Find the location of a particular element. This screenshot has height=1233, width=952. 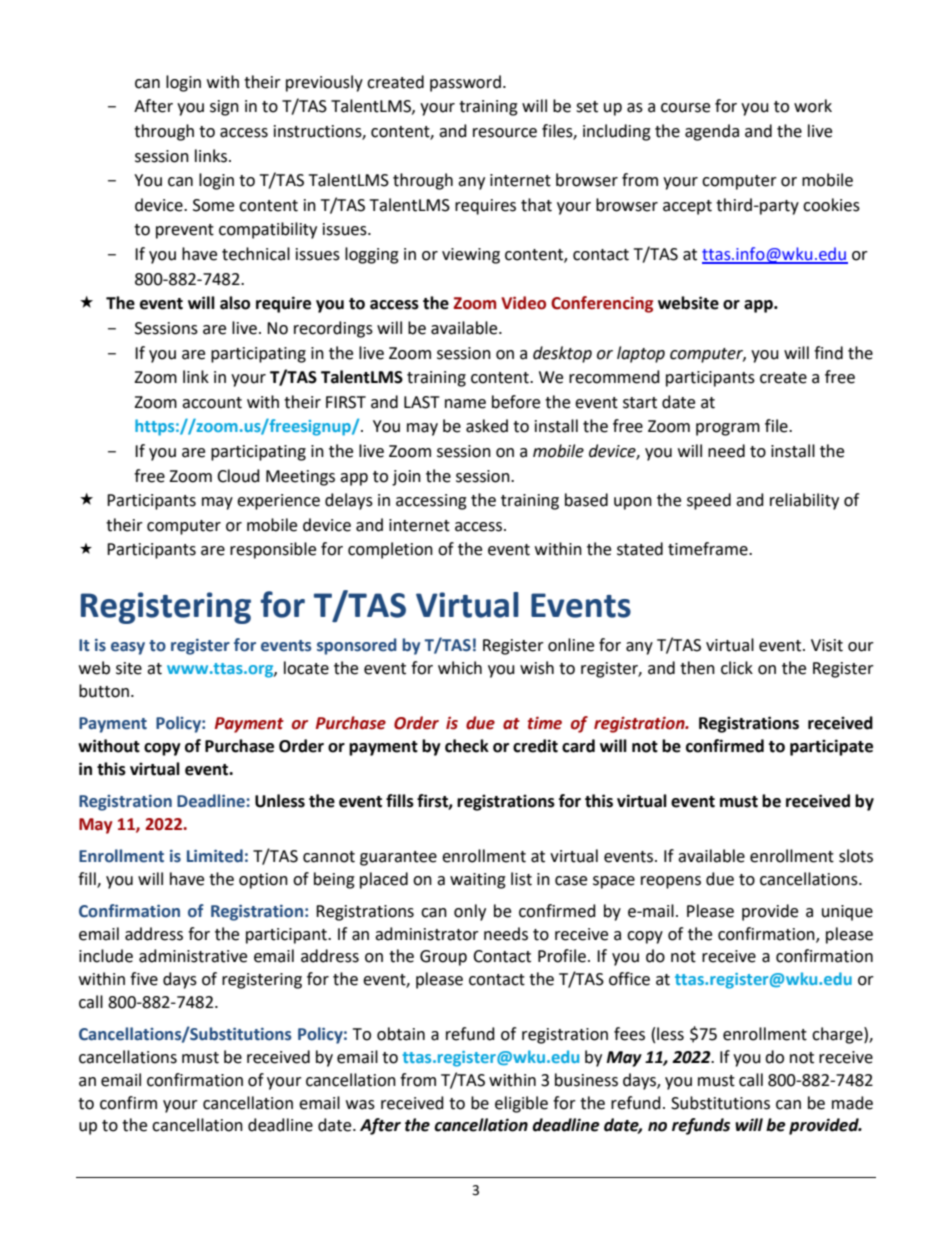

five is located at coordinates (144, 979).
